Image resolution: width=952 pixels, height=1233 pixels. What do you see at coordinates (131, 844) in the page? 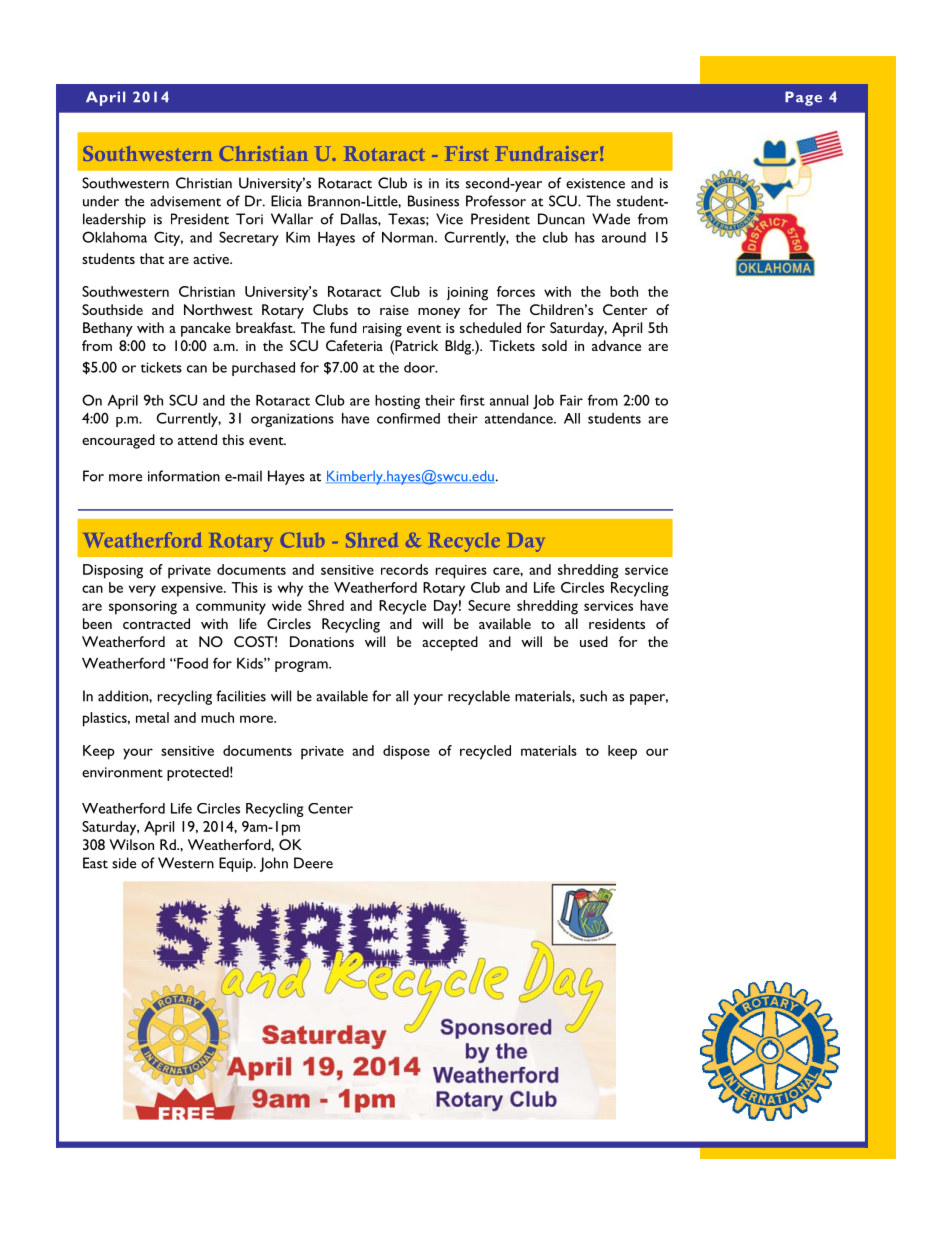
I see `Wilson` at bounding box center [131, 844].
